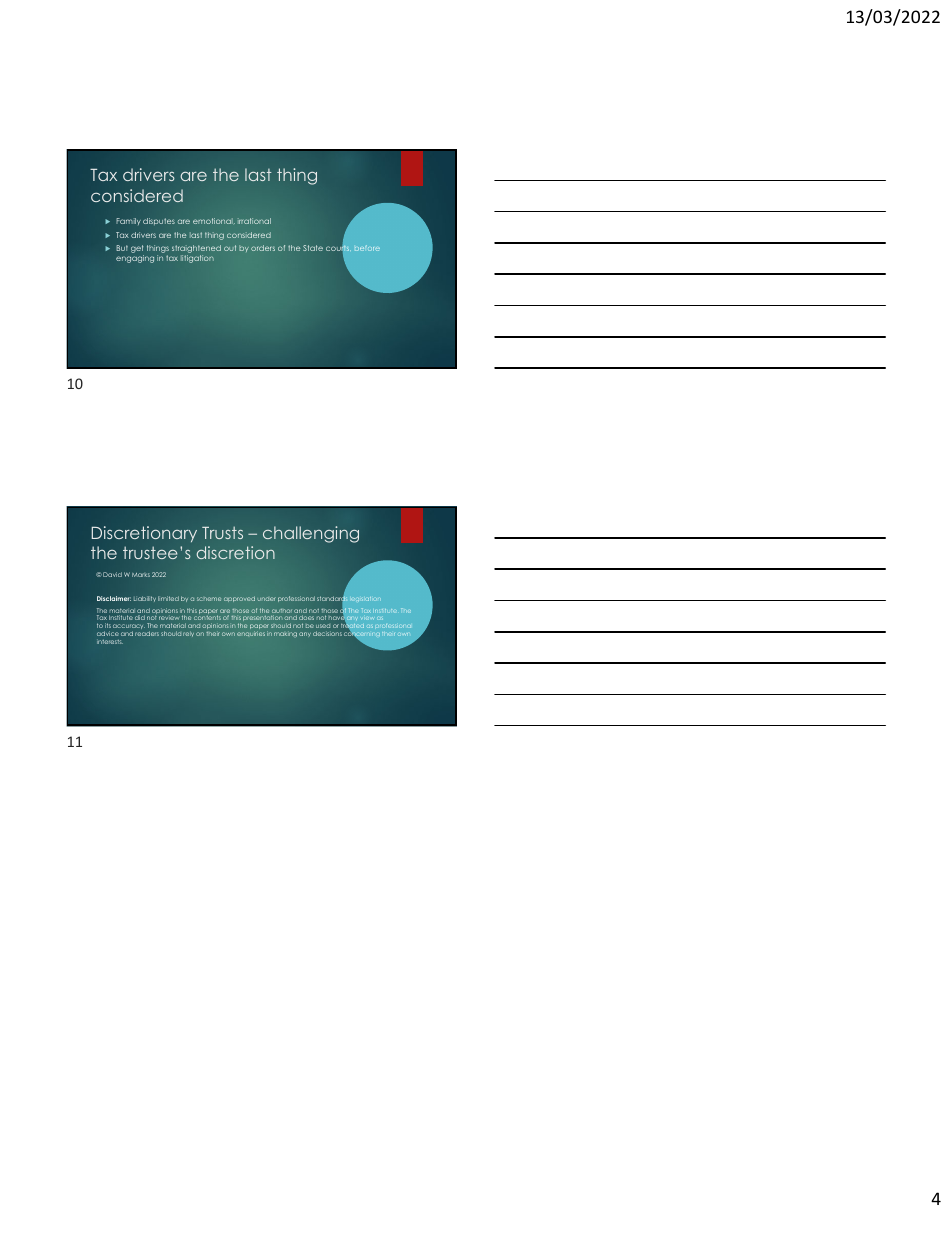  What do you see at coordinates (364, 599) in the screenshot?
I see `legislation` at bounding box center [364, 599].
